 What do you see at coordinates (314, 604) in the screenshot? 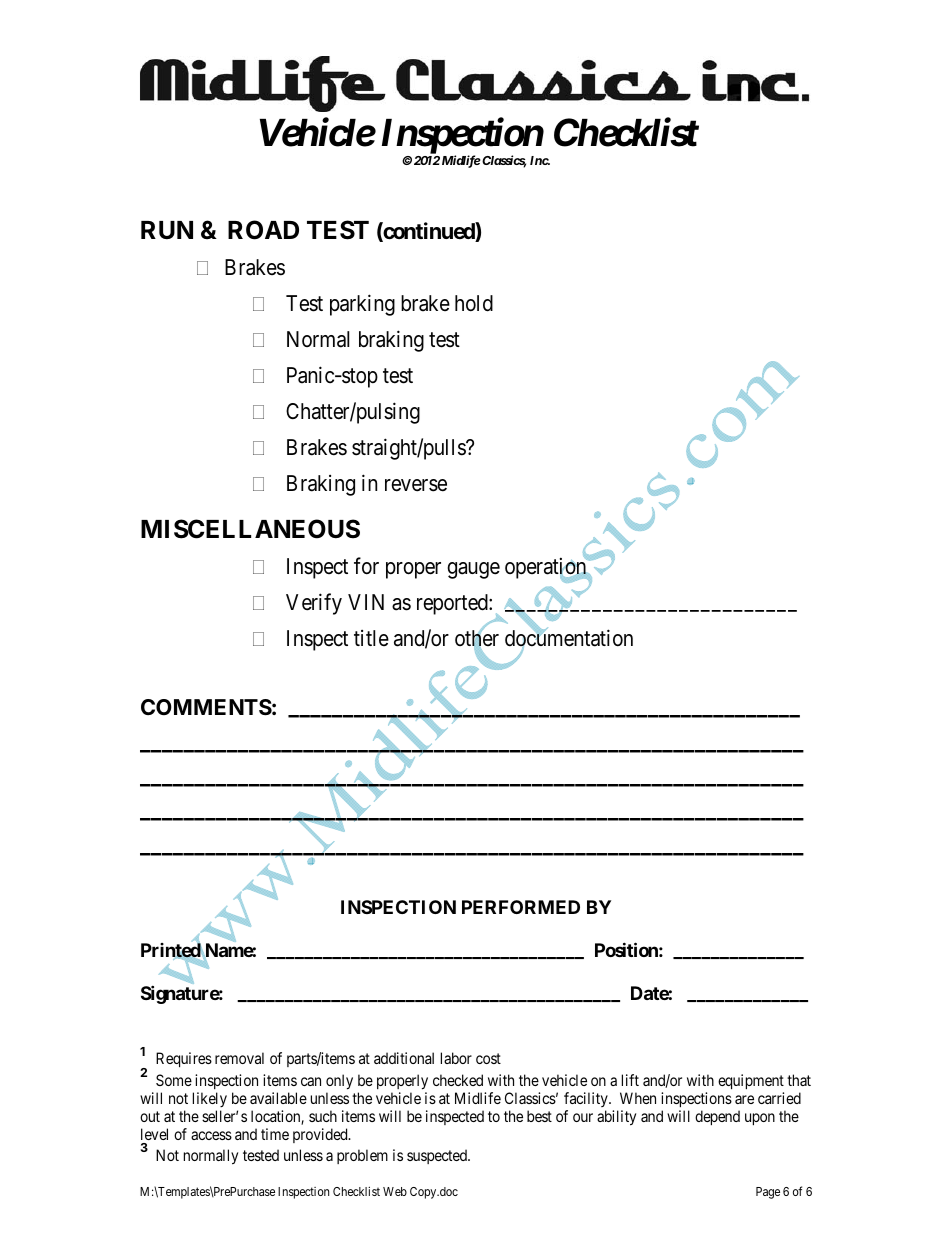
I see `Verify` at bounding box center [314, 604].
